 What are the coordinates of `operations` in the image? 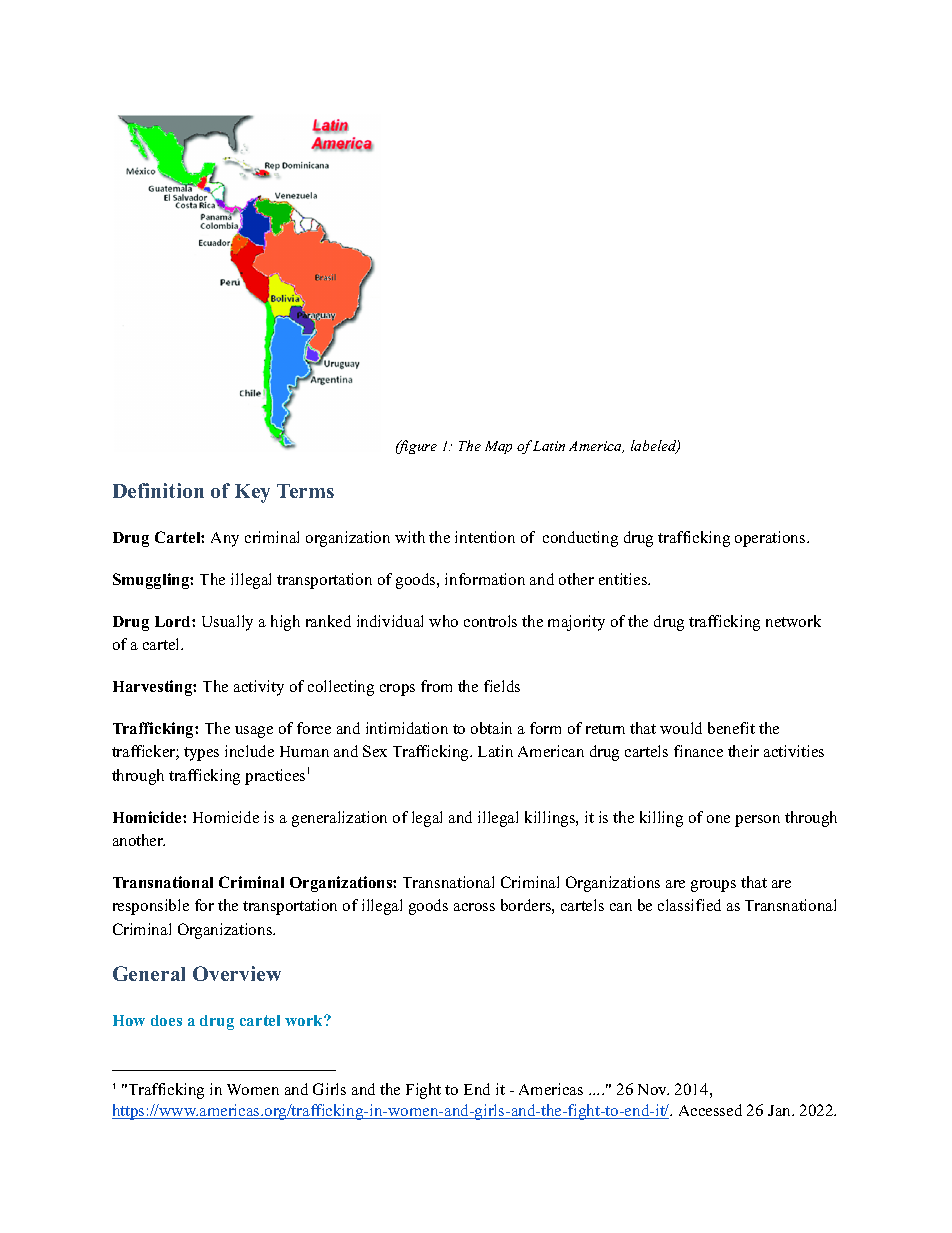 It's located at (771, 539).
